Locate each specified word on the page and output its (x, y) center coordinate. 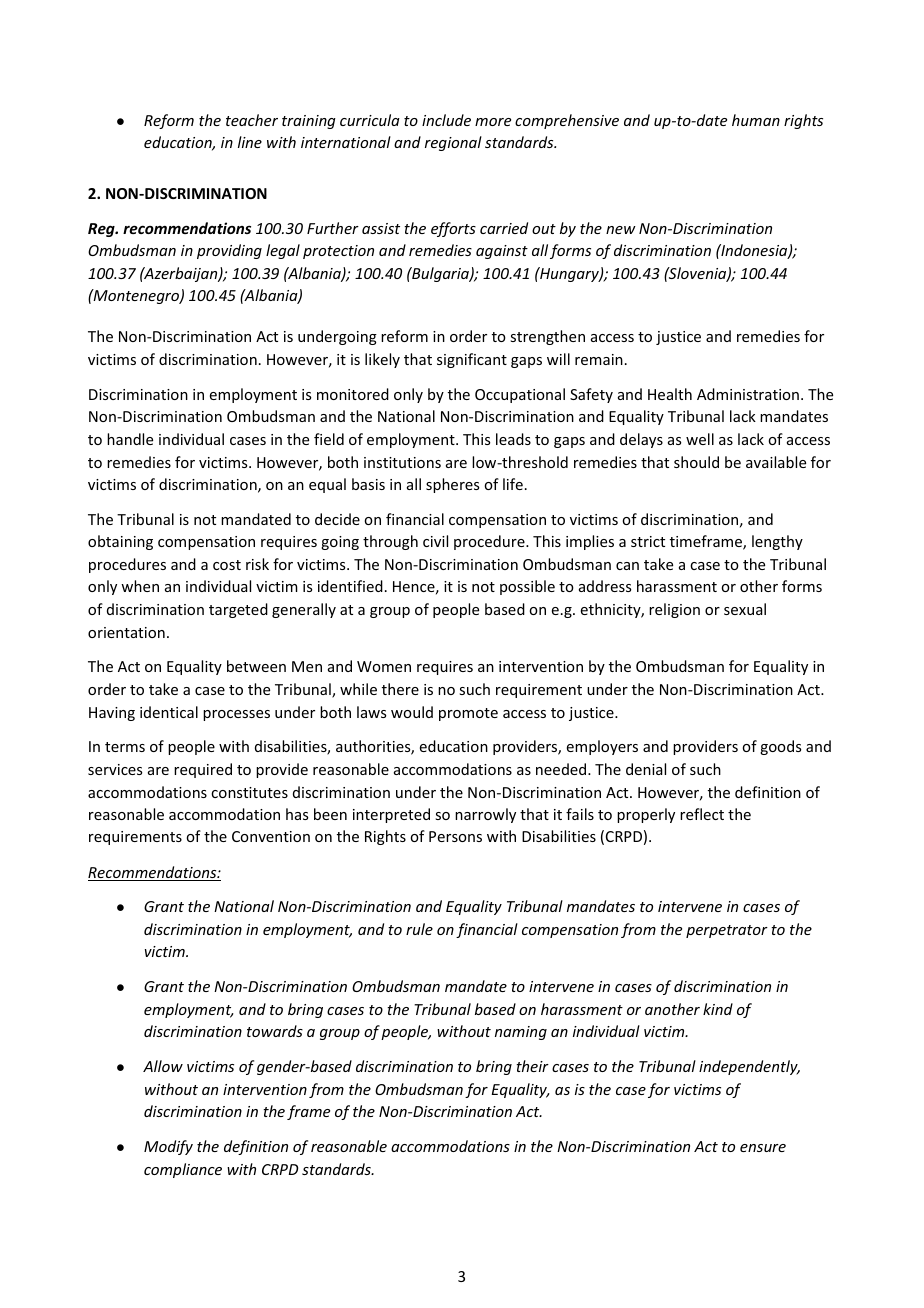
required (203, 770)
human (756, 120)
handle (130, 439)
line (250, 142)
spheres (452, 485)
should (696, 462)
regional (453, 143)
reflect (702, 814)
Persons (455, 836)
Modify (168, 1147)
